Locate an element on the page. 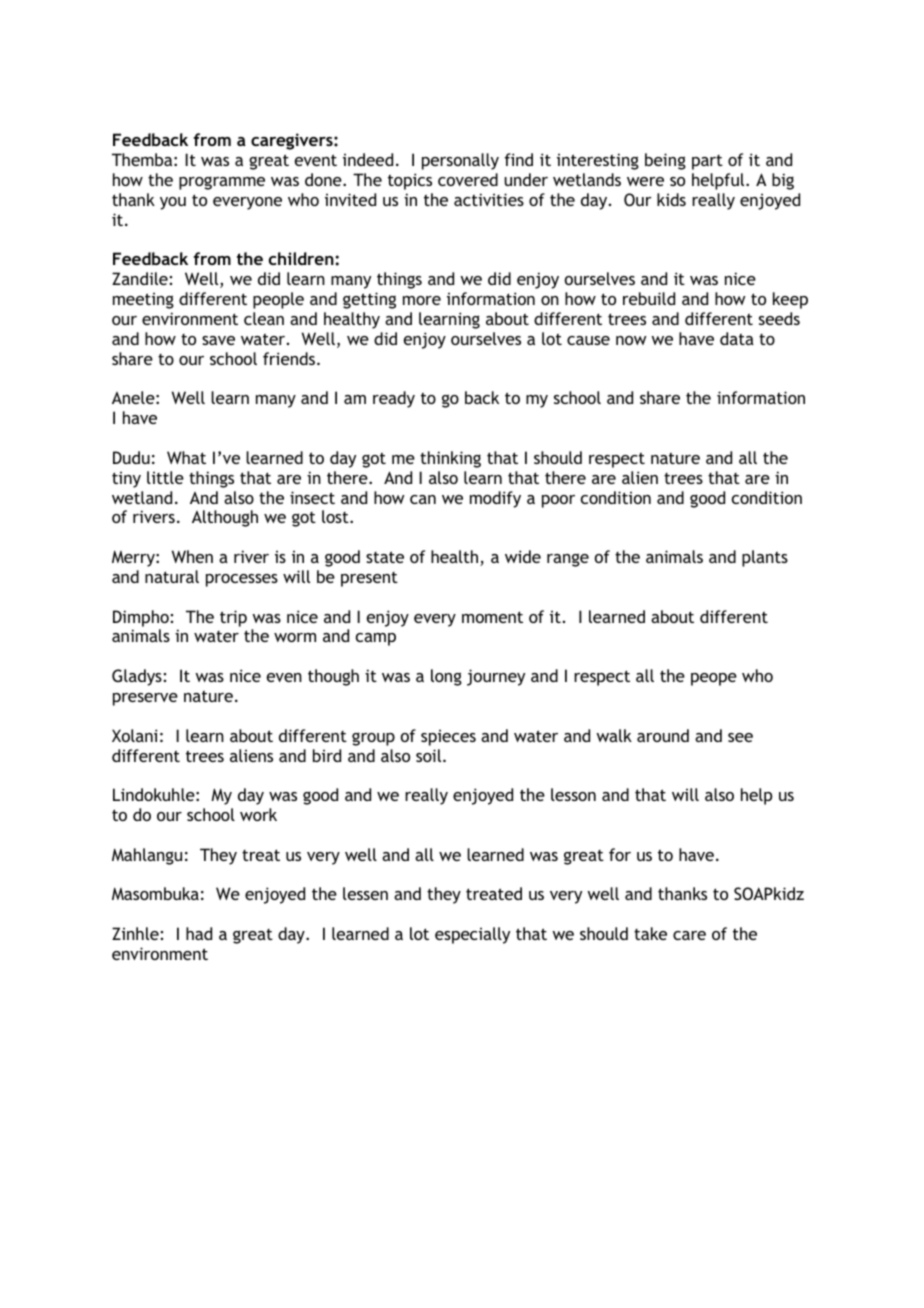  plants is located at coordinates (765, 558).
